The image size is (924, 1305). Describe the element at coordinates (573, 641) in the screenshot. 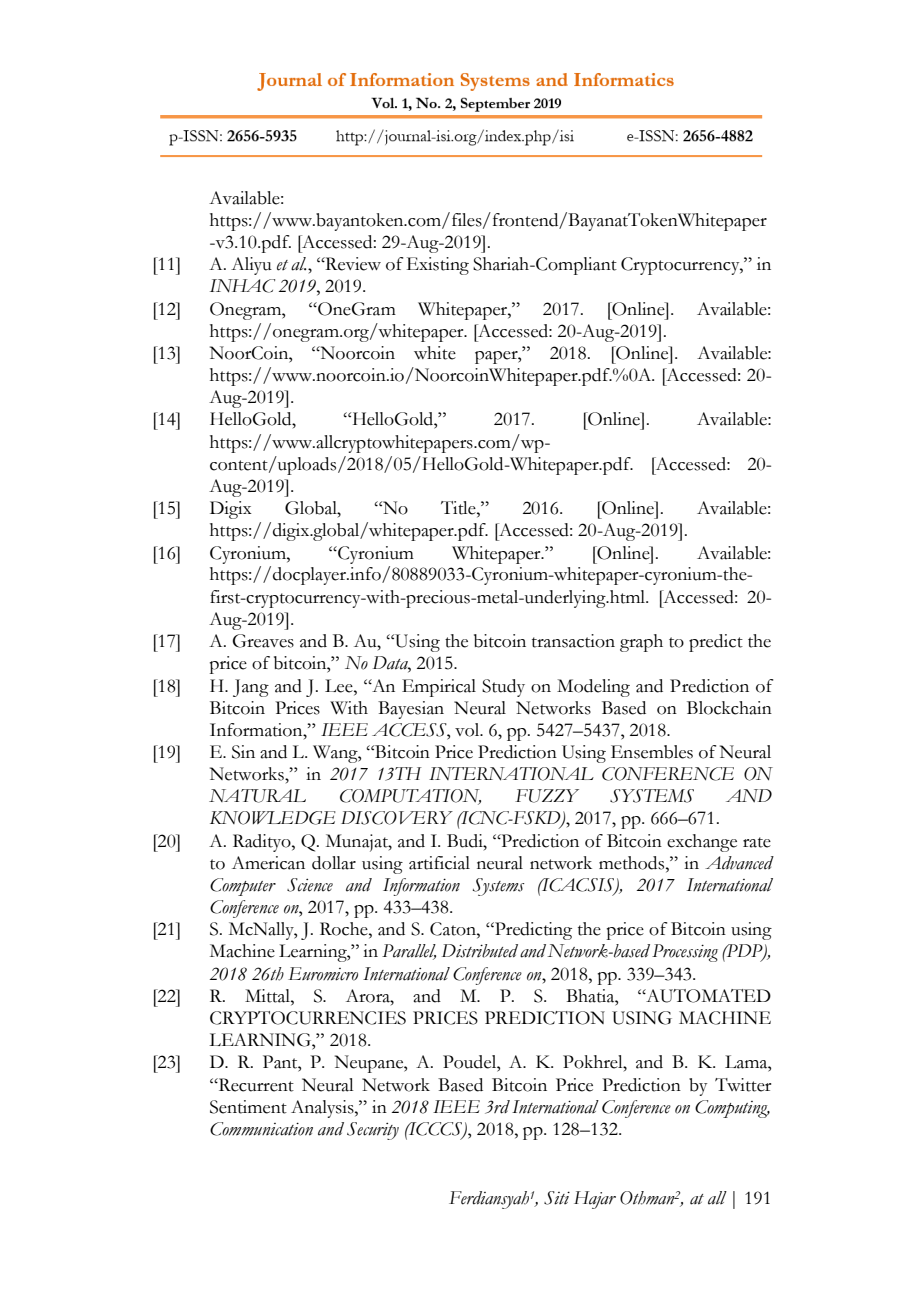

I see `transaction` at that location.
